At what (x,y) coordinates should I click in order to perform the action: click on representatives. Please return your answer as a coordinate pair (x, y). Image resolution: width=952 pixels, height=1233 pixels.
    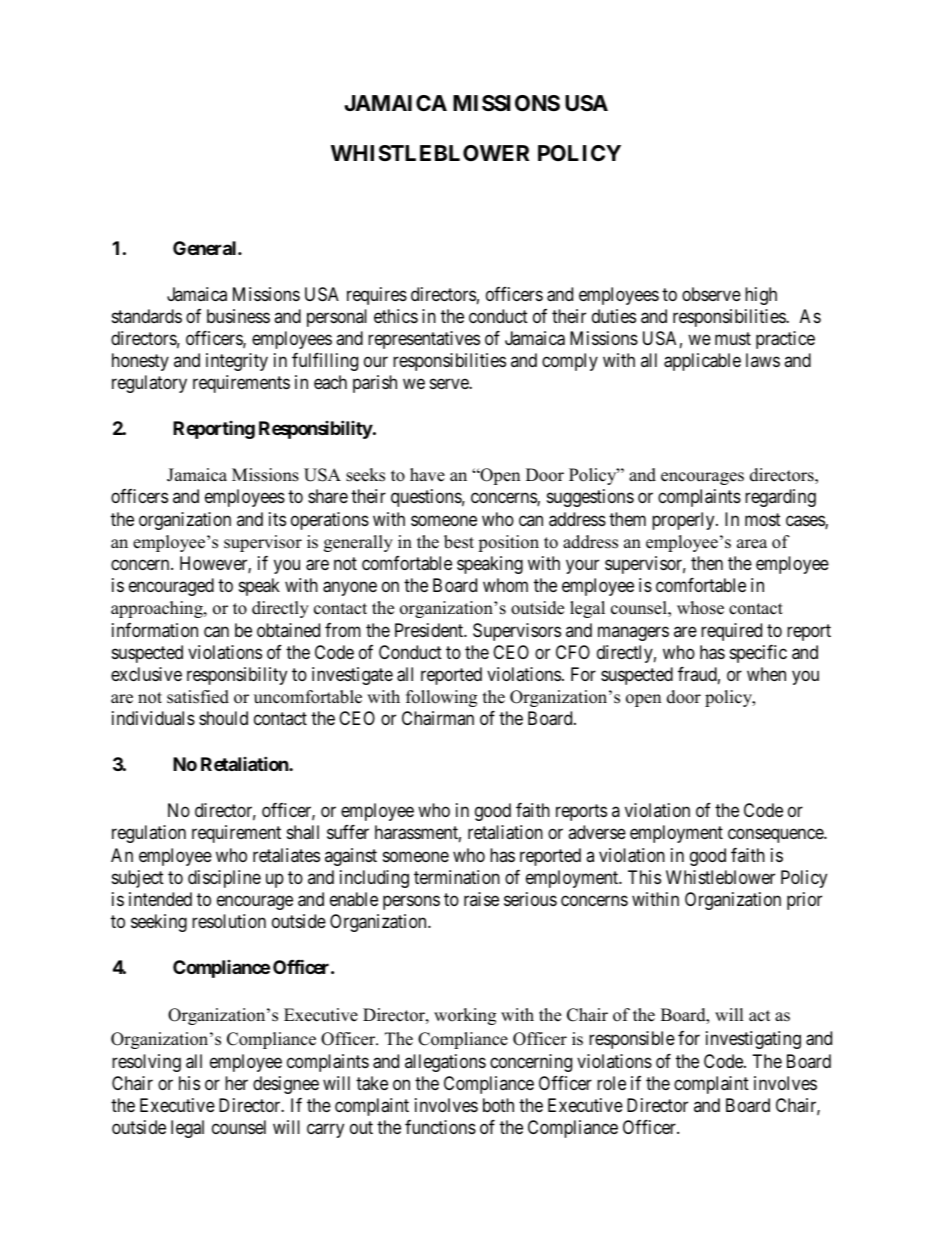
    Looking at the image, I should click on (424, 340).
